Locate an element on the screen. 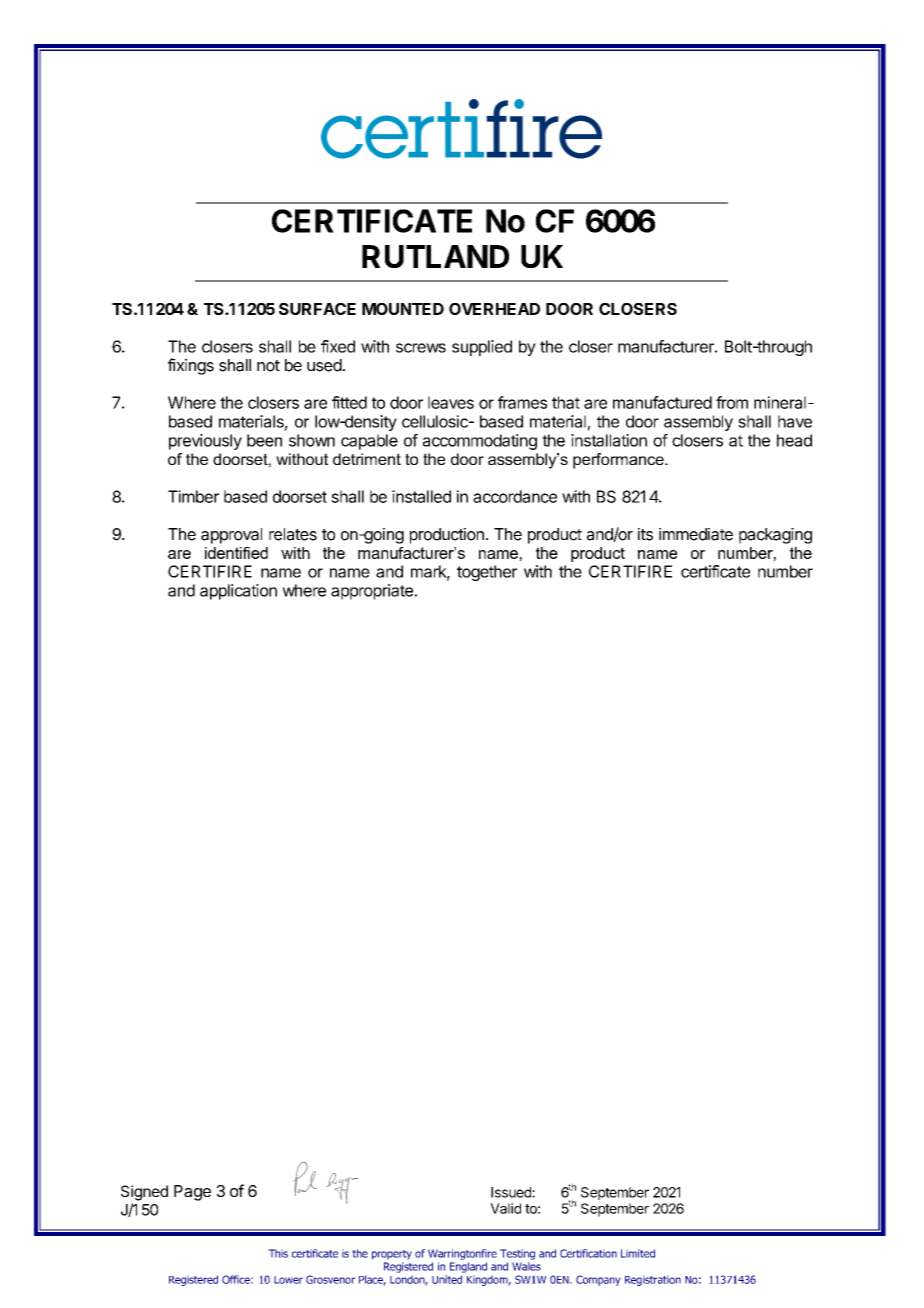 The width and height of the screenshot is (924, 1308). from is located at coordinates (732, 402).
